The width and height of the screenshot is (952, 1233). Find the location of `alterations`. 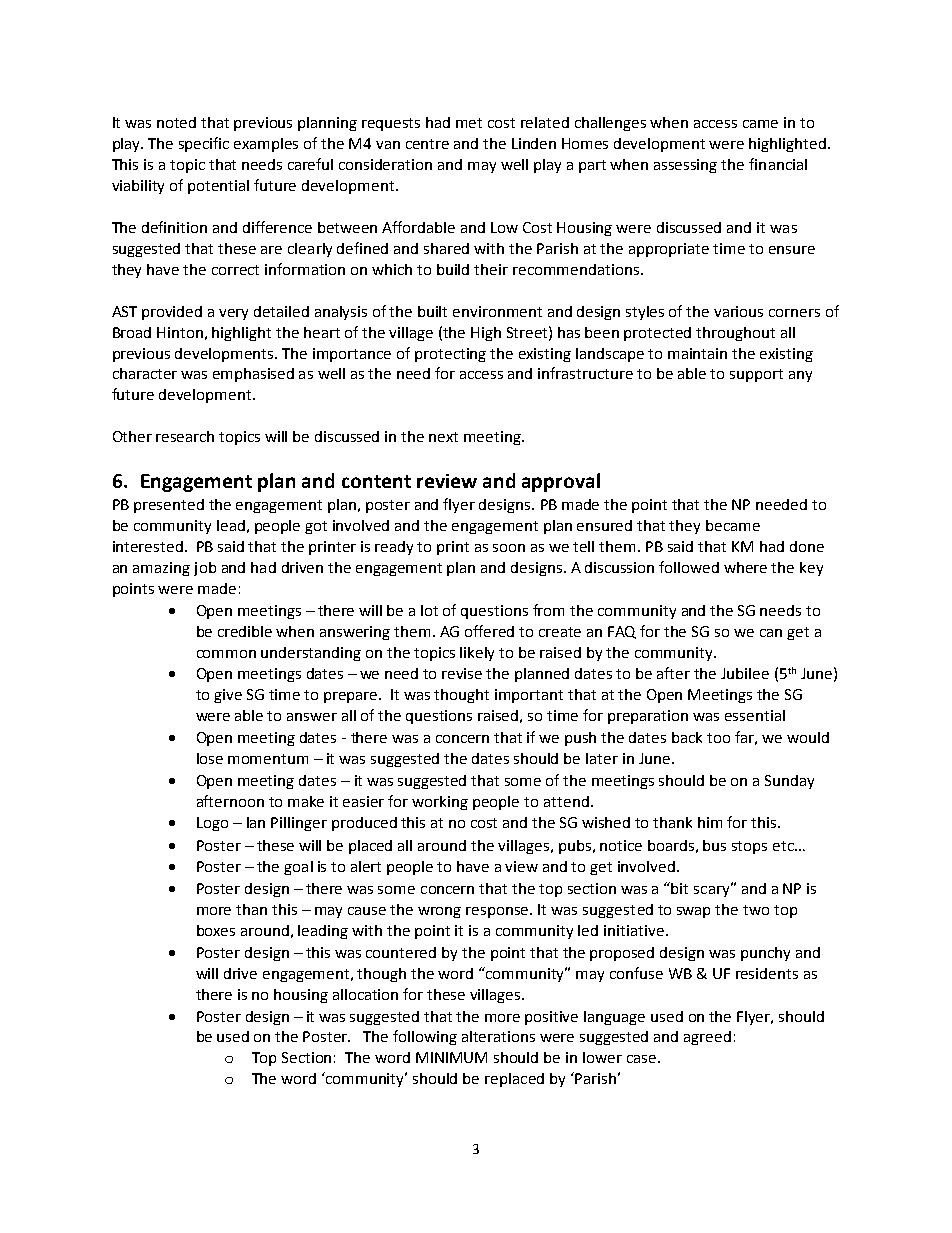

alterations is located at coordinates (498, 1036).
